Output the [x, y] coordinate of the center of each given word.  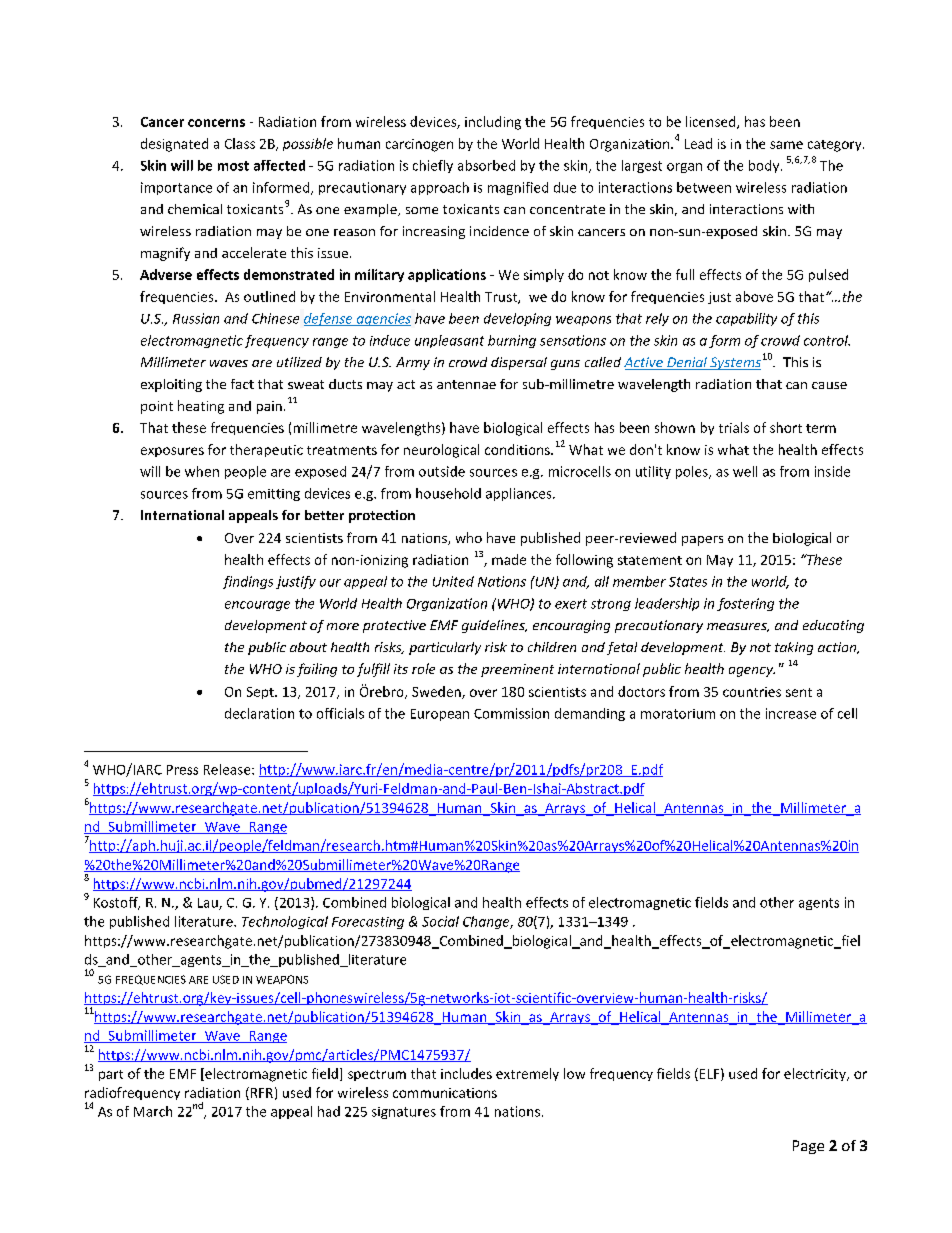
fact [242, 384]
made [509, 559]
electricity [816, 1074]
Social [440, 921]
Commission [511, 713]
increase [791, 713]
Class [240, 143]
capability [746, 319]
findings [248, 582]
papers [702, 541]
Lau [209, 904]
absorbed [486, 165]
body [765, 166]
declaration [259, 713]
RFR [260, 1093]
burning [512, 341]
